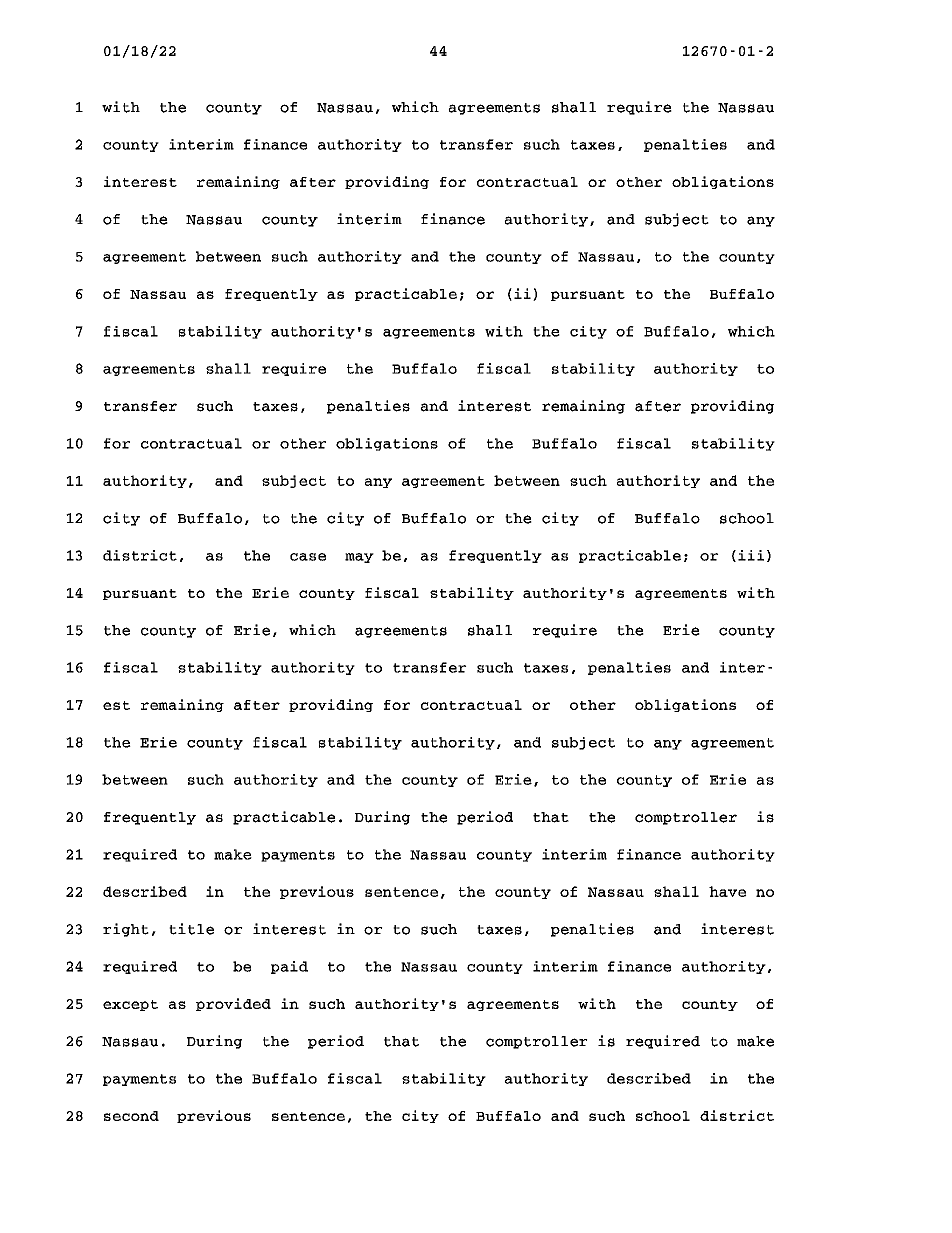 The height and width of the page is (1233, 952). I want to click on case, so click(308, 557).
